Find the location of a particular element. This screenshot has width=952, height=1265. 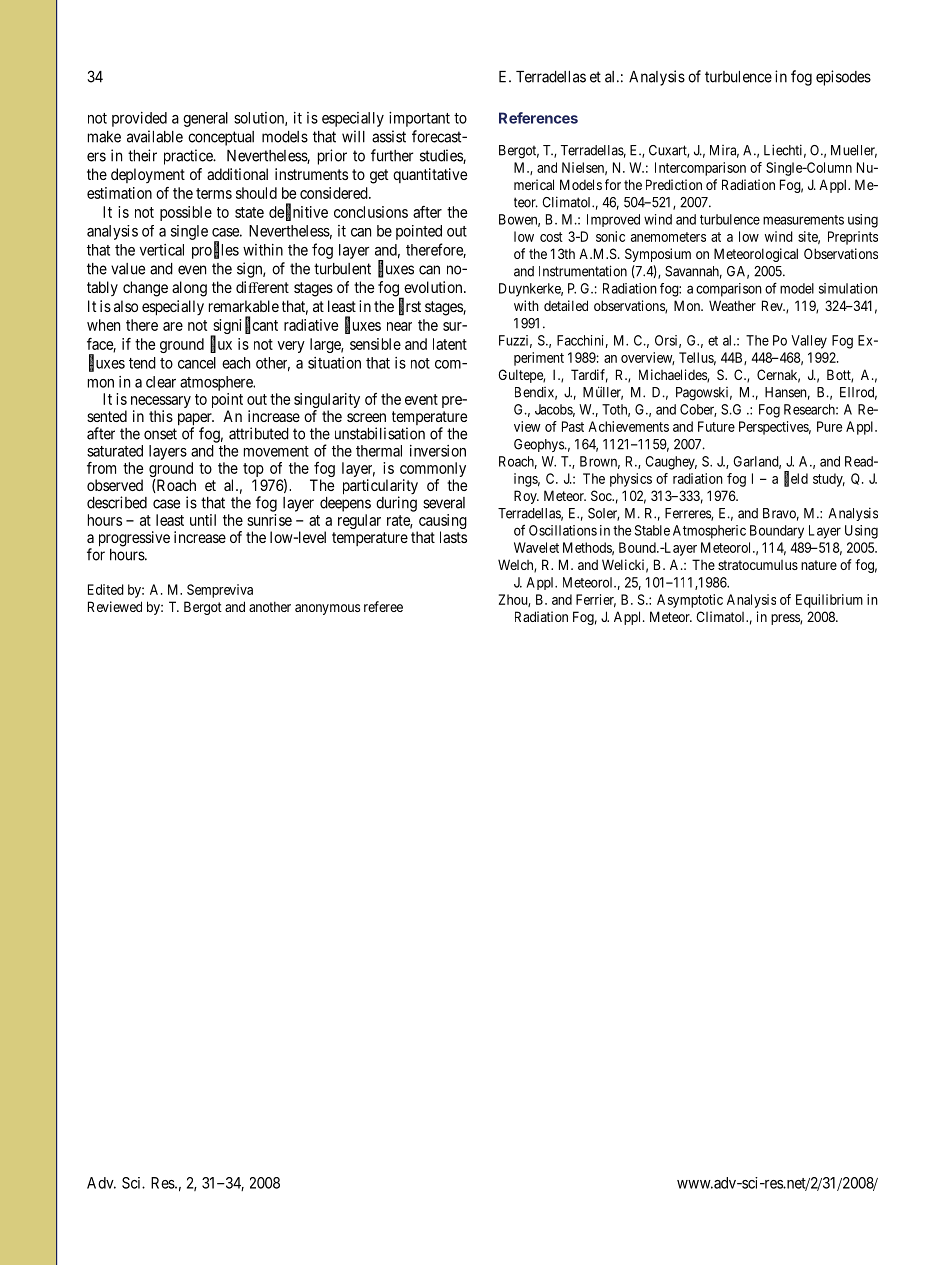

episodes is located at coordinates (843, 78).
